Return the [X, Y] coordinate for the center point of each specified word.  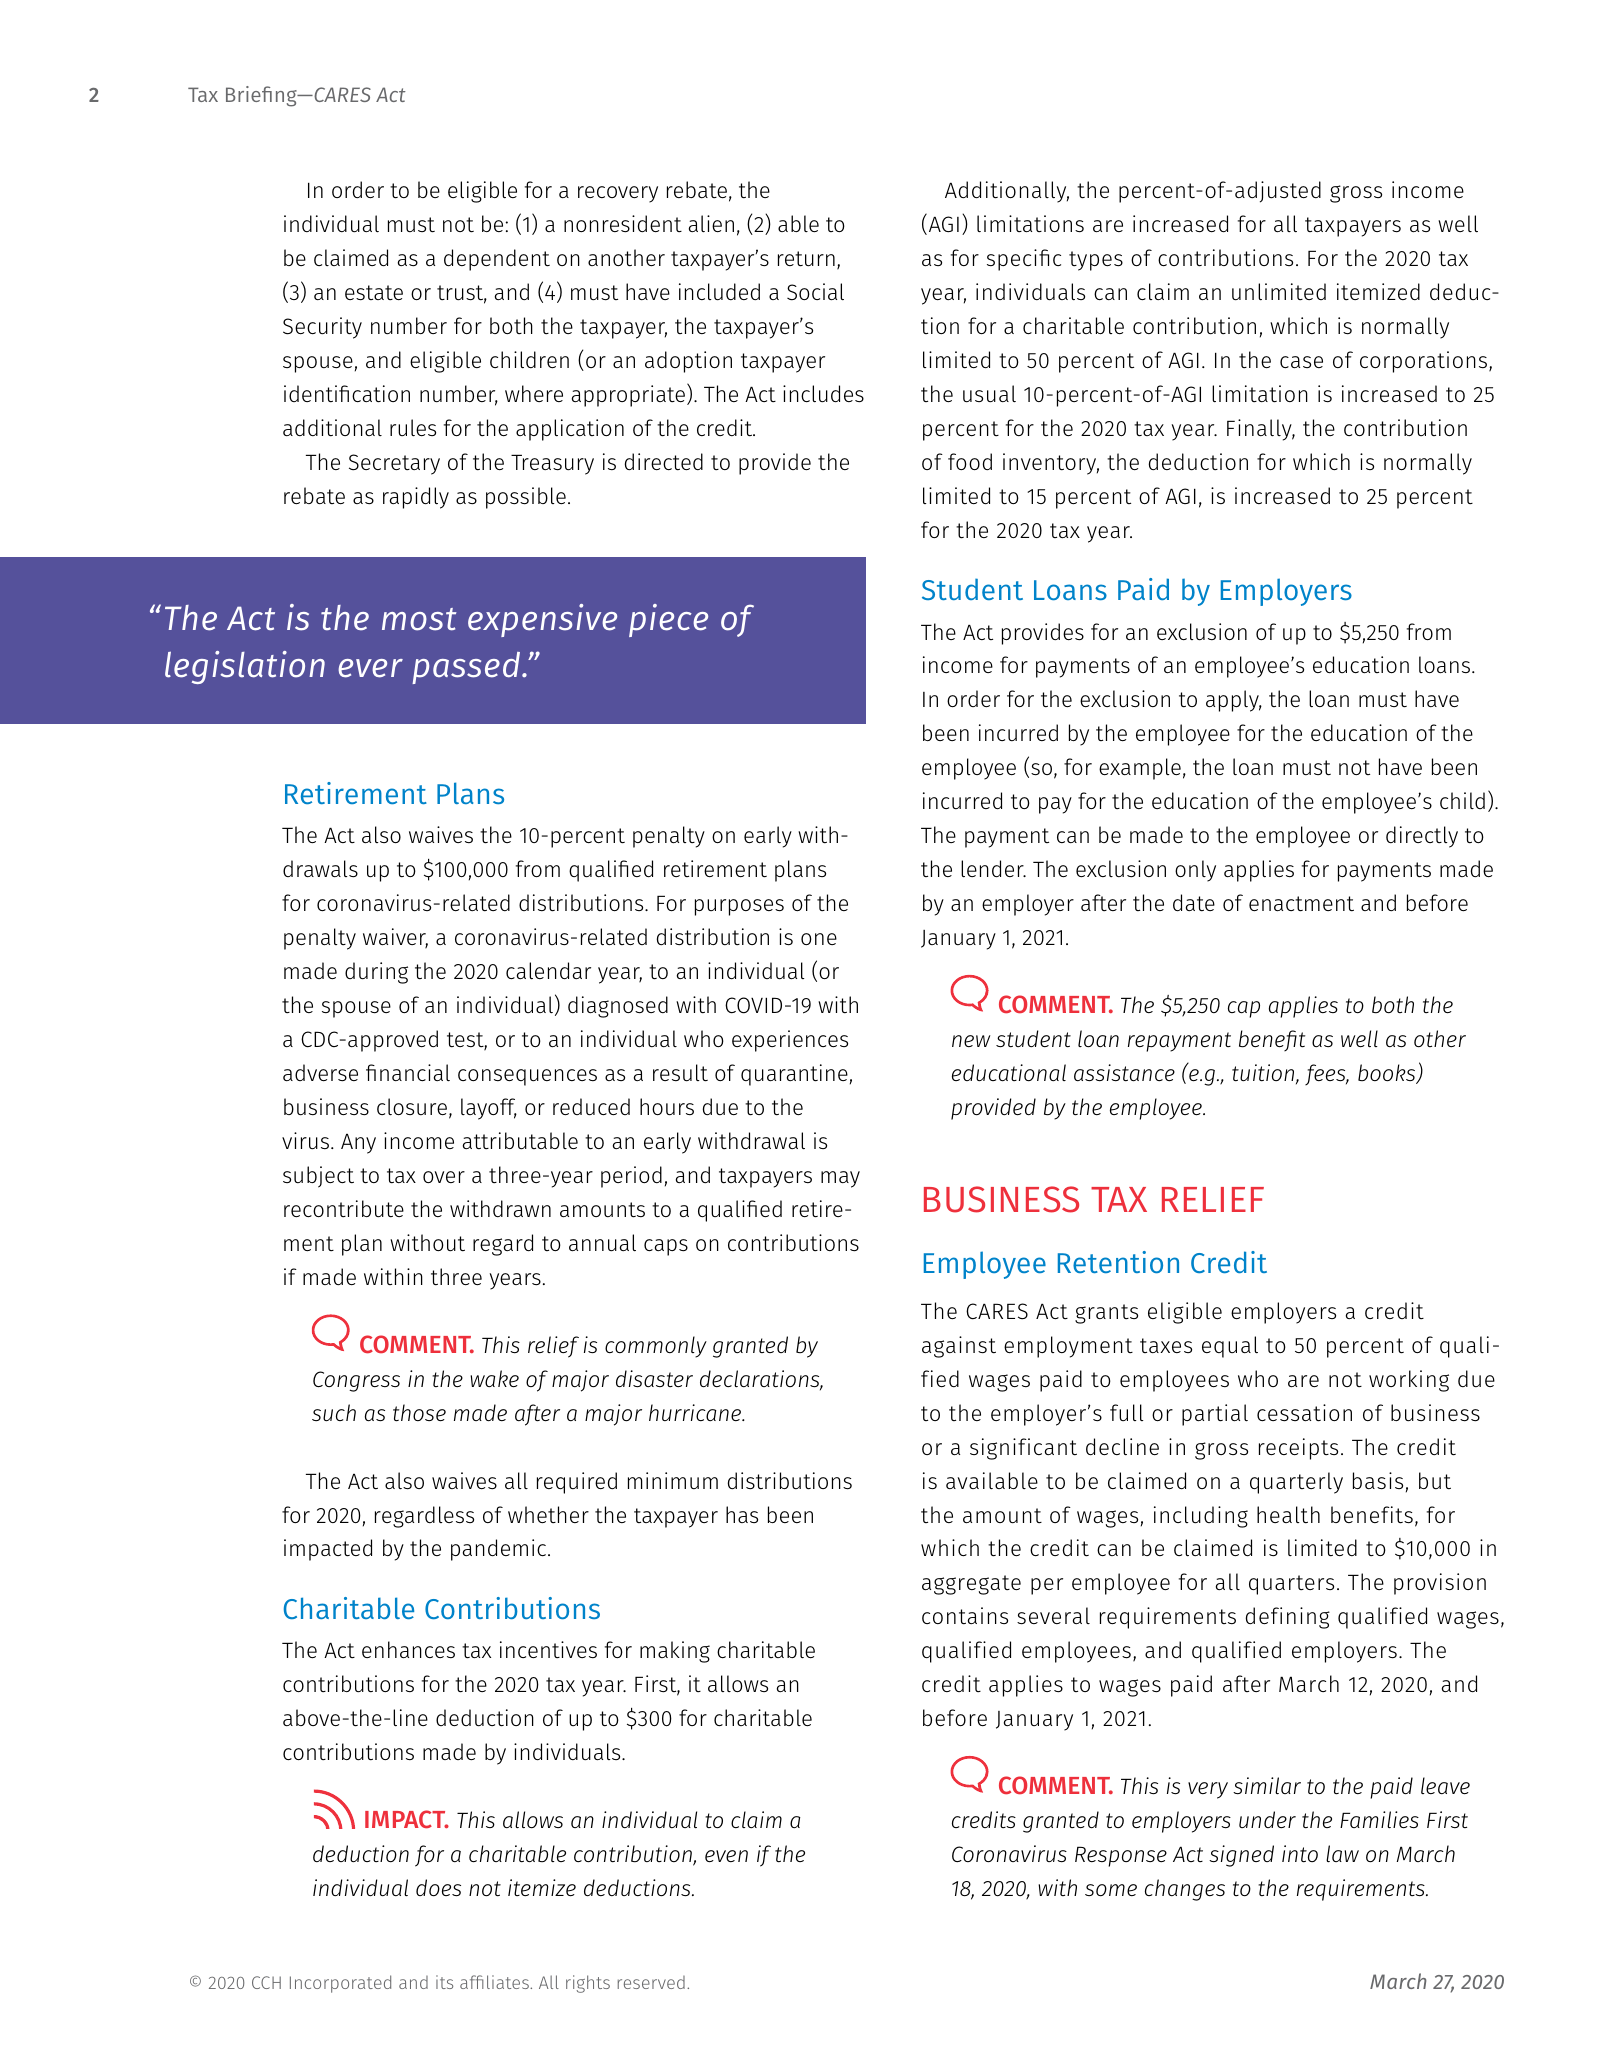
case [1301, 362]
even [726, 1856]
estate [374, 293]
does [438, 1888]
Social [815, 292]
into [1300, 1854]
